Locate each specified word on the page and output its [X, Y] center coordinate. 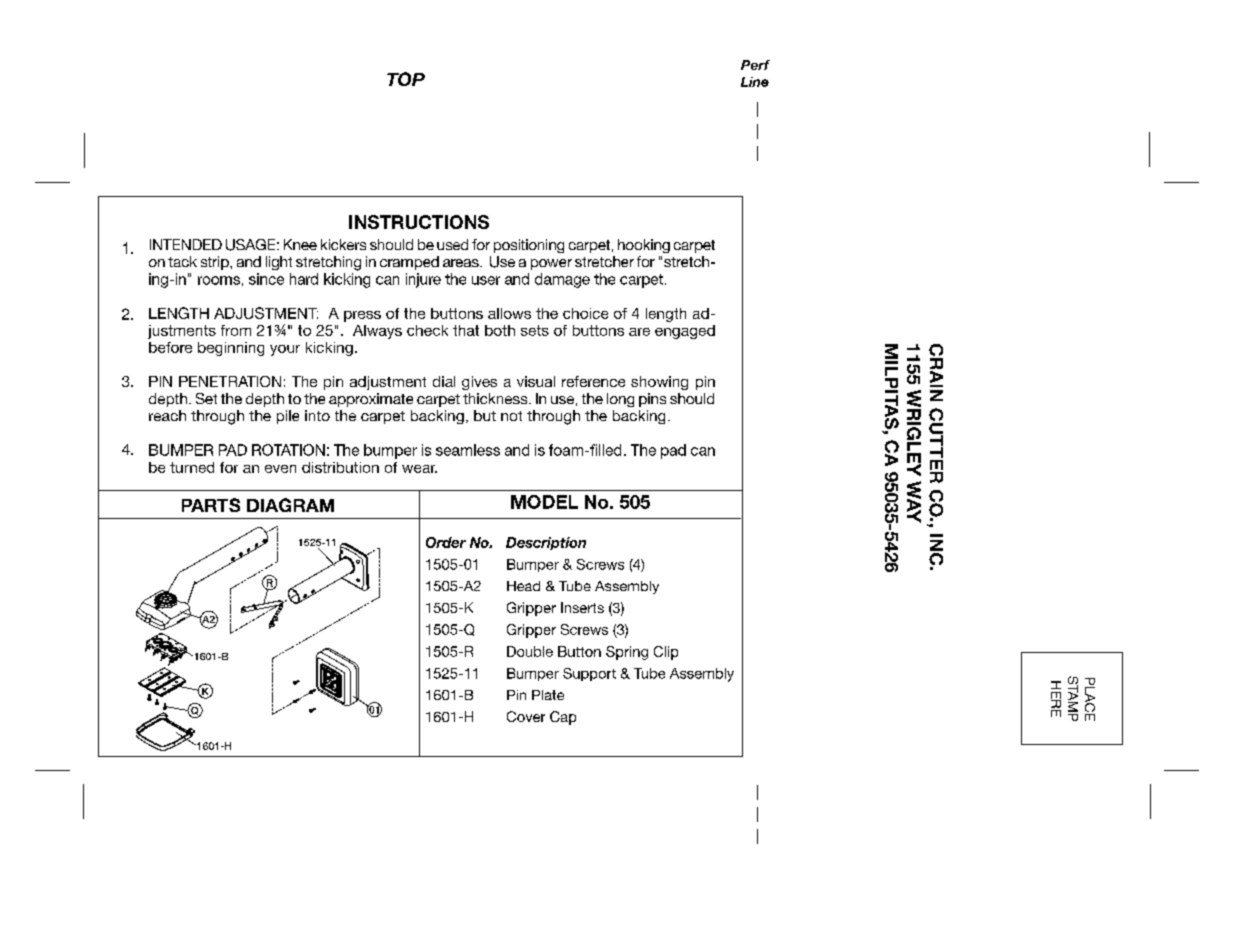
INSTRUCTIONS [419, 222]
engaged [685, 332]
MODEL [544, 502]
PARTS [211, 505]
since [266, 279]
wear [419, 469]
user [486, 280]
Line [755, 82]
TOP [406, 79]
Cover [526, 716]
